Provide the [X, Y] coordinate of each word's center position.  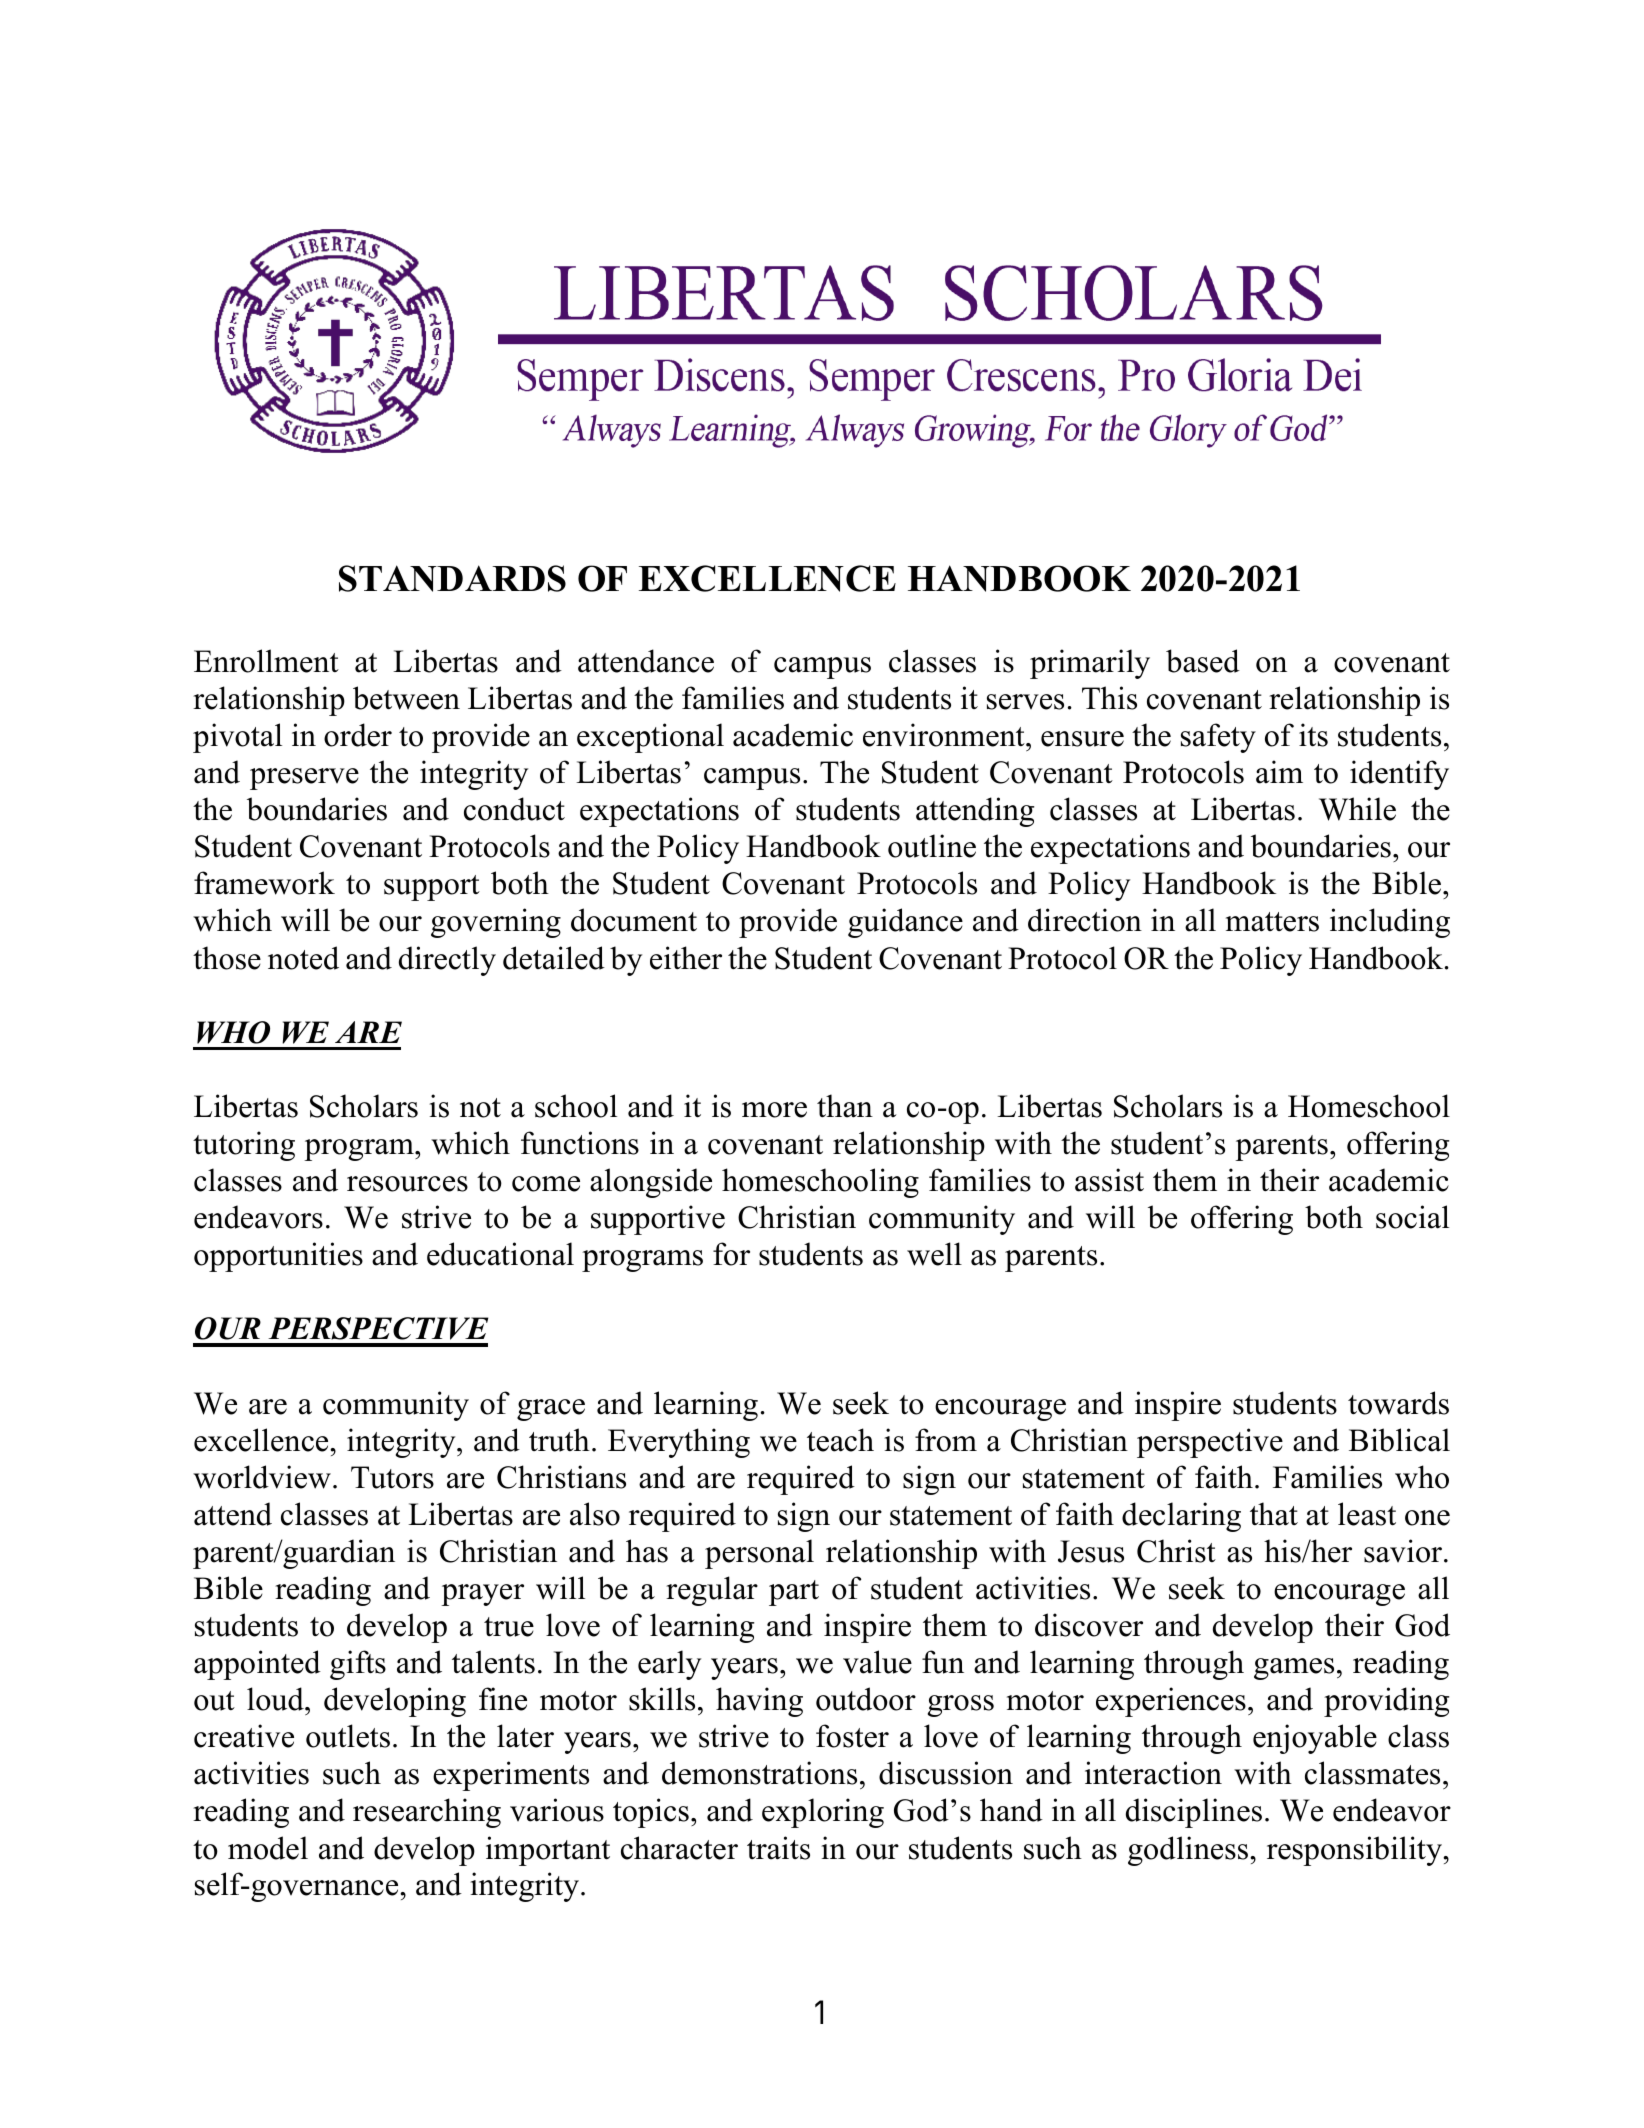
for [731, 1254]
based [1203, 661]
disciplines [1194, 1813]
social [1412, 1217]
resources [407, 1184]
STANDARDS [452, 578]
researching [427, 1813]
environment [945, 735]
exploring [823, 1813]
